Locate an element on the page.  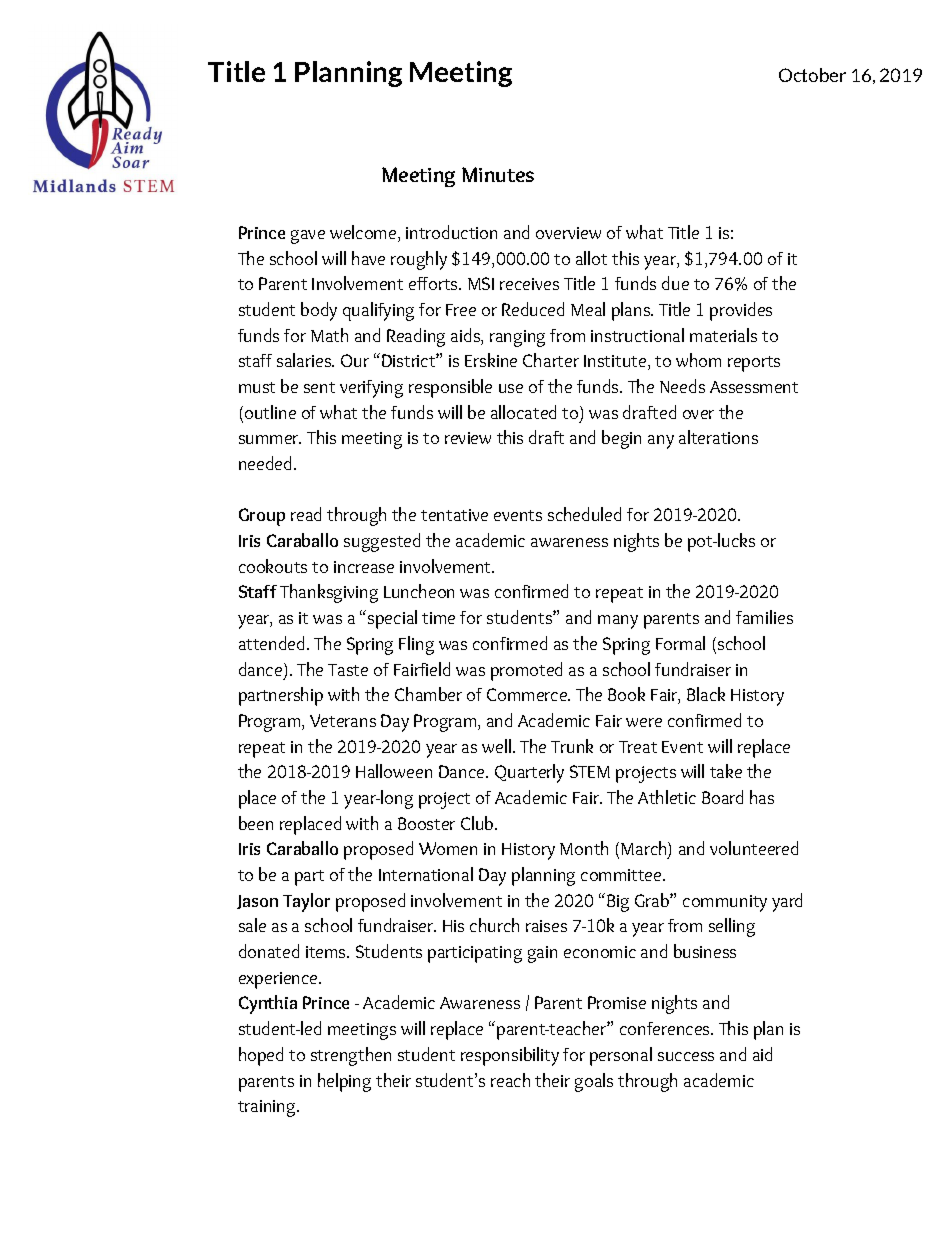
families is located at coordinates (764, 617).
